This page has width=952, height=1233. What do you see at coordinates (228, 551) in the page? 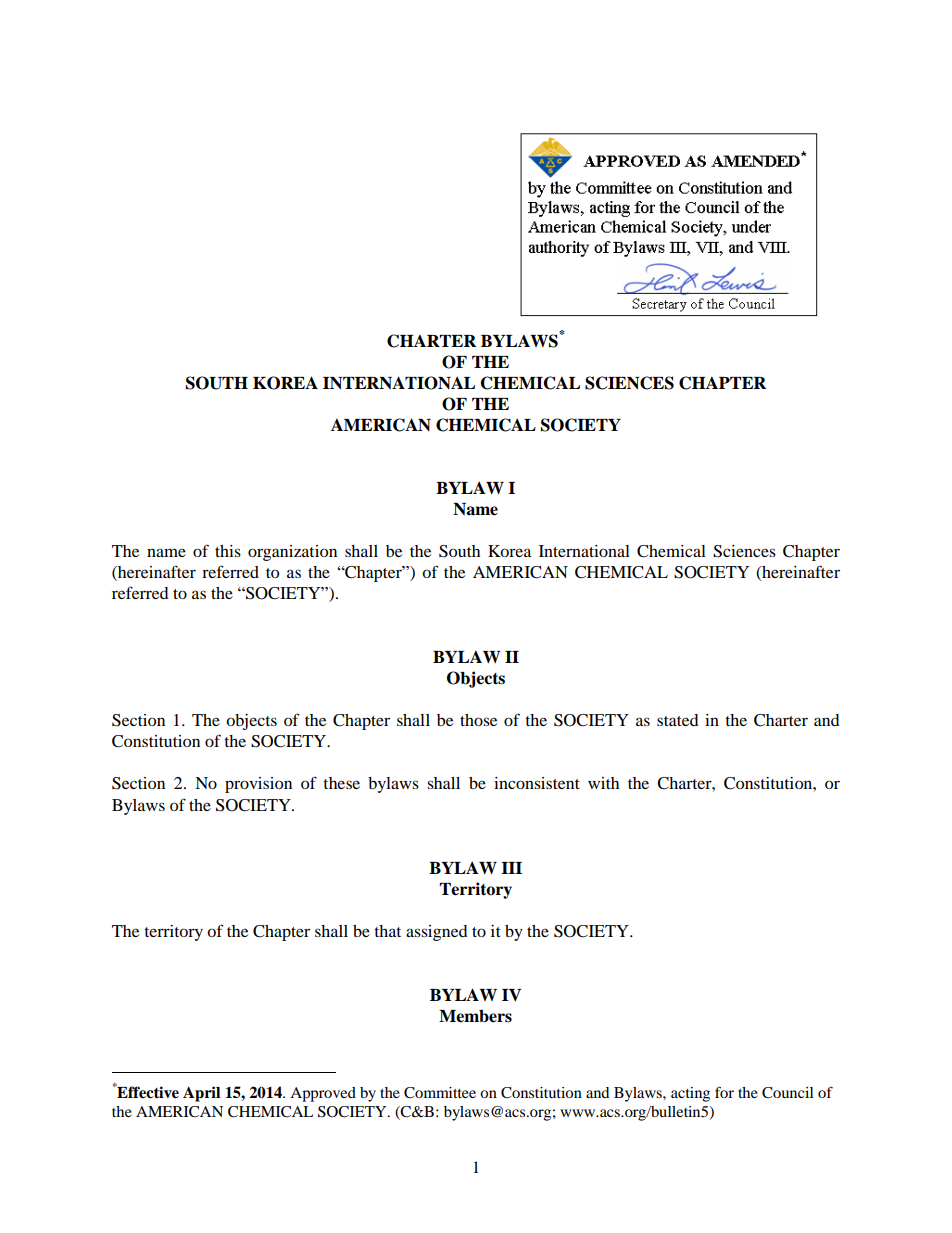
I see `this` at bounding box center [228, 551].
